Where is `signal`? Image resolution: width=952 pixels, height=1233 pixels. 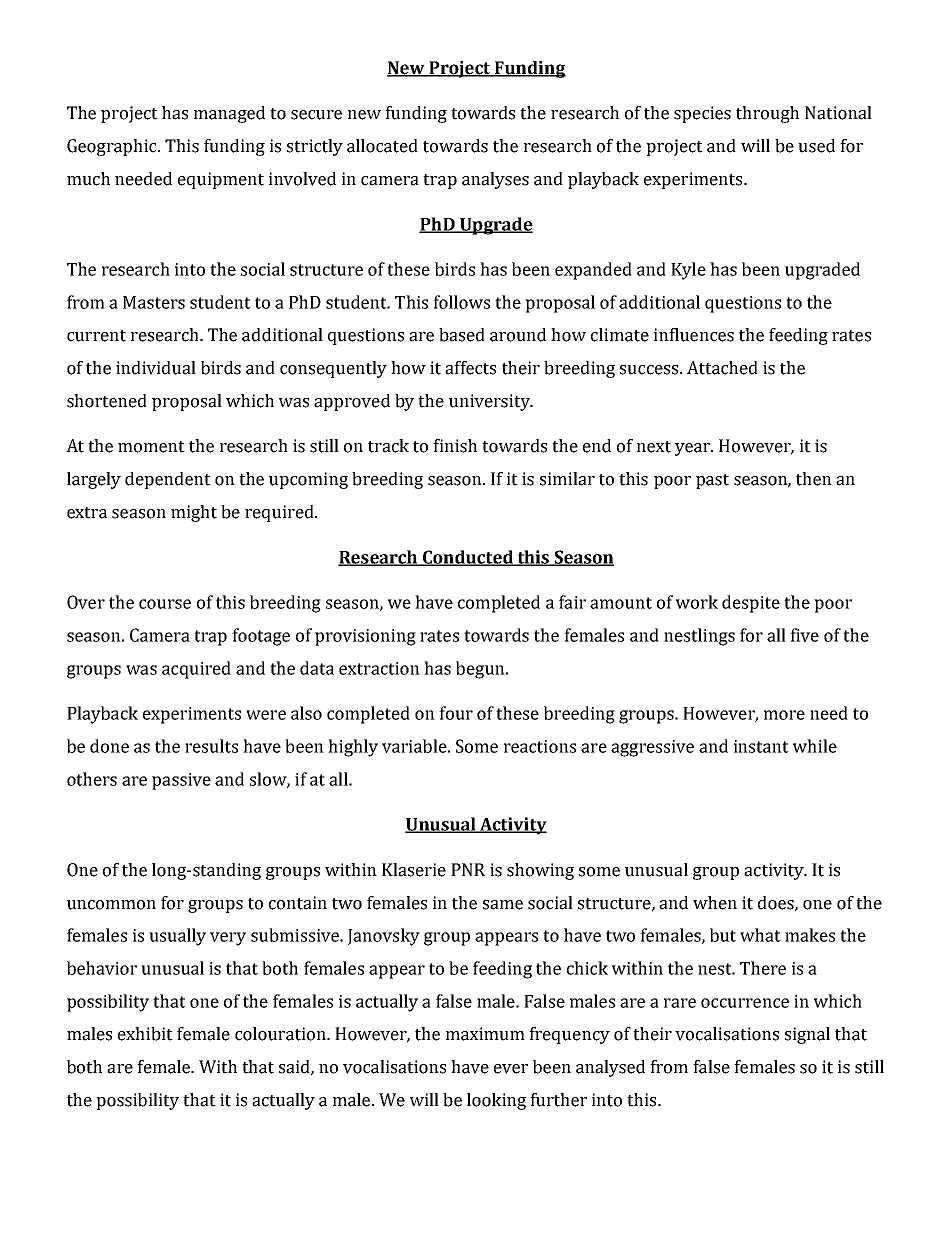 signal is located at coordinates (807, 1035).
